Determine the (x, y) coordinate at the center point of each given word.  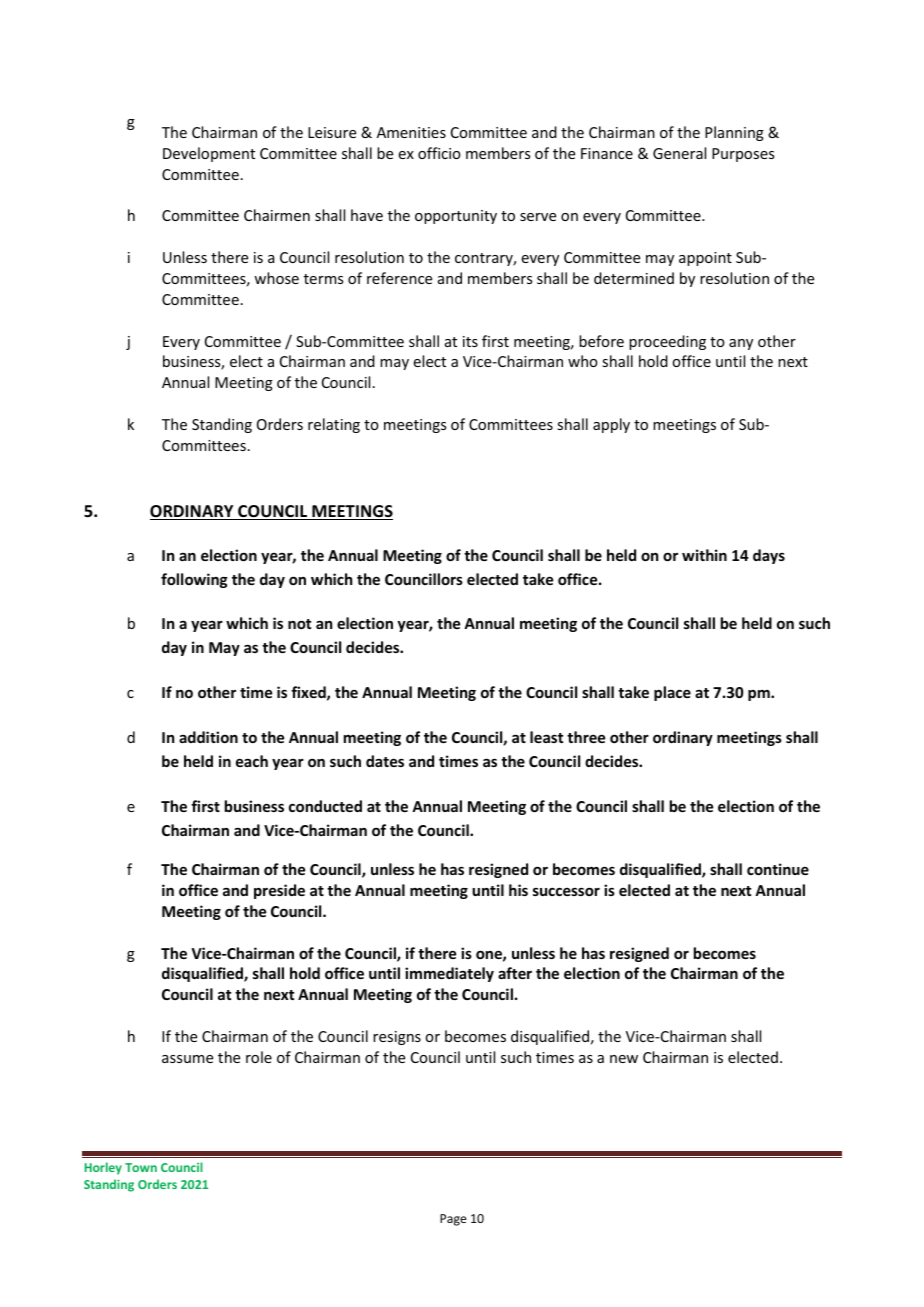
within (704, 555)
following (194, 580)
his (518, 890)
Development (209, 154)
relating (334, 425)
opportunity (456, 217)
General (679, 153)
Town (141, 1167)
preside (279, 891)
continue (778, 869)
